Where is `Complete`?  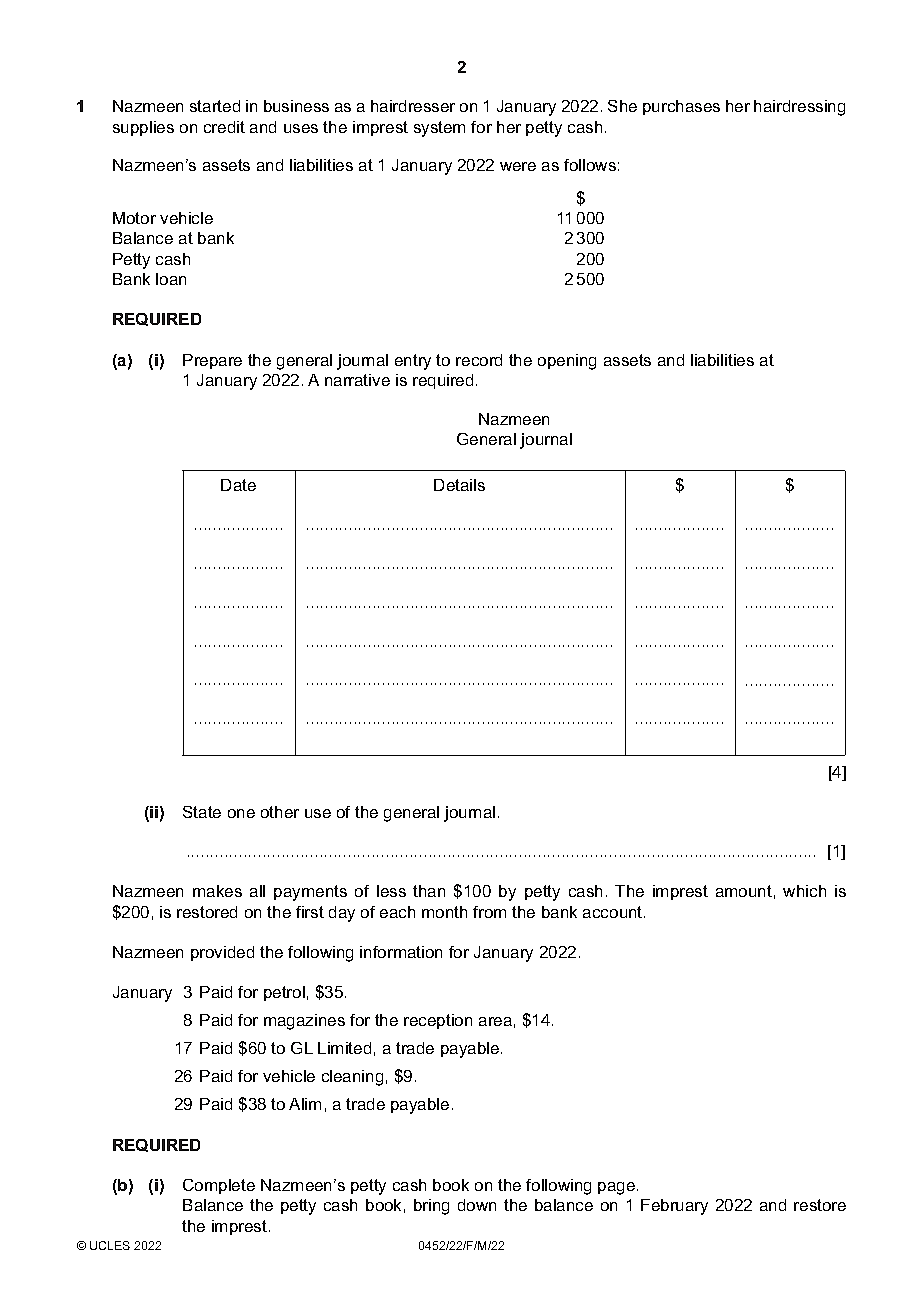 Complete is located at coordinates (219, 1186).
